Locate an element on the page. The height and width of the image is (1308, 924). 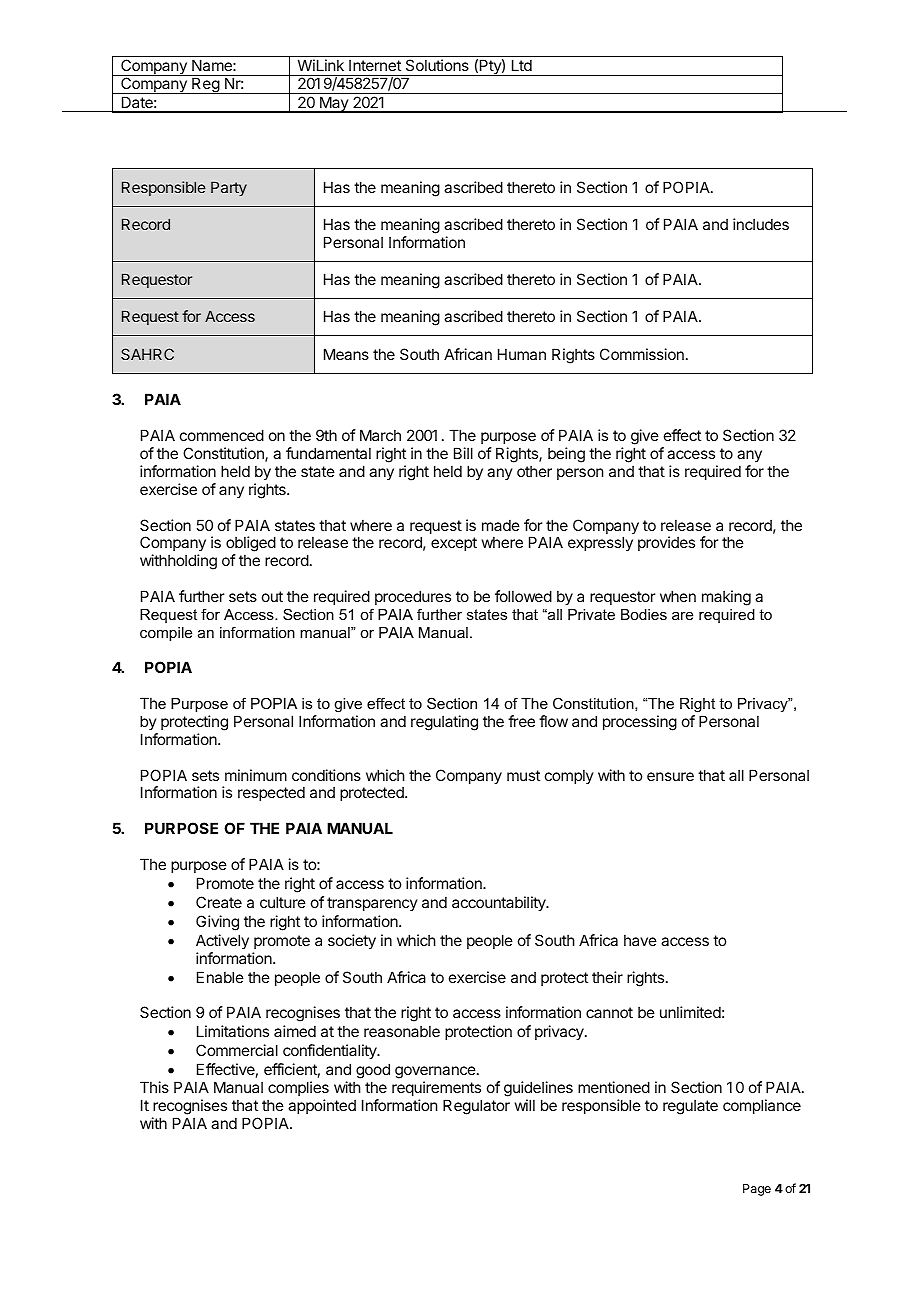
compile is located at coordinates (166, 634).
